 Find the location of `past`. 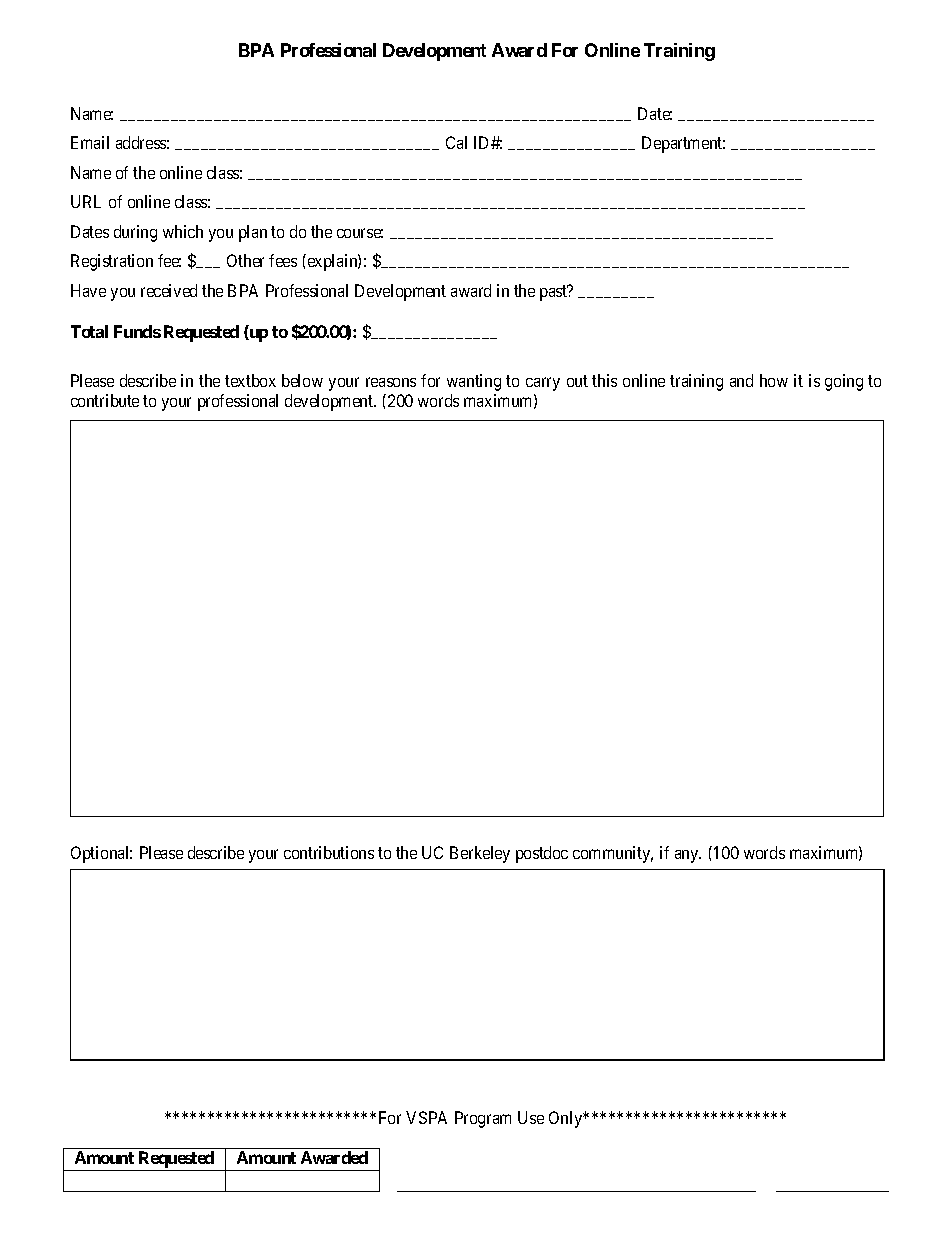

past is located at coordinates (554, 293).
